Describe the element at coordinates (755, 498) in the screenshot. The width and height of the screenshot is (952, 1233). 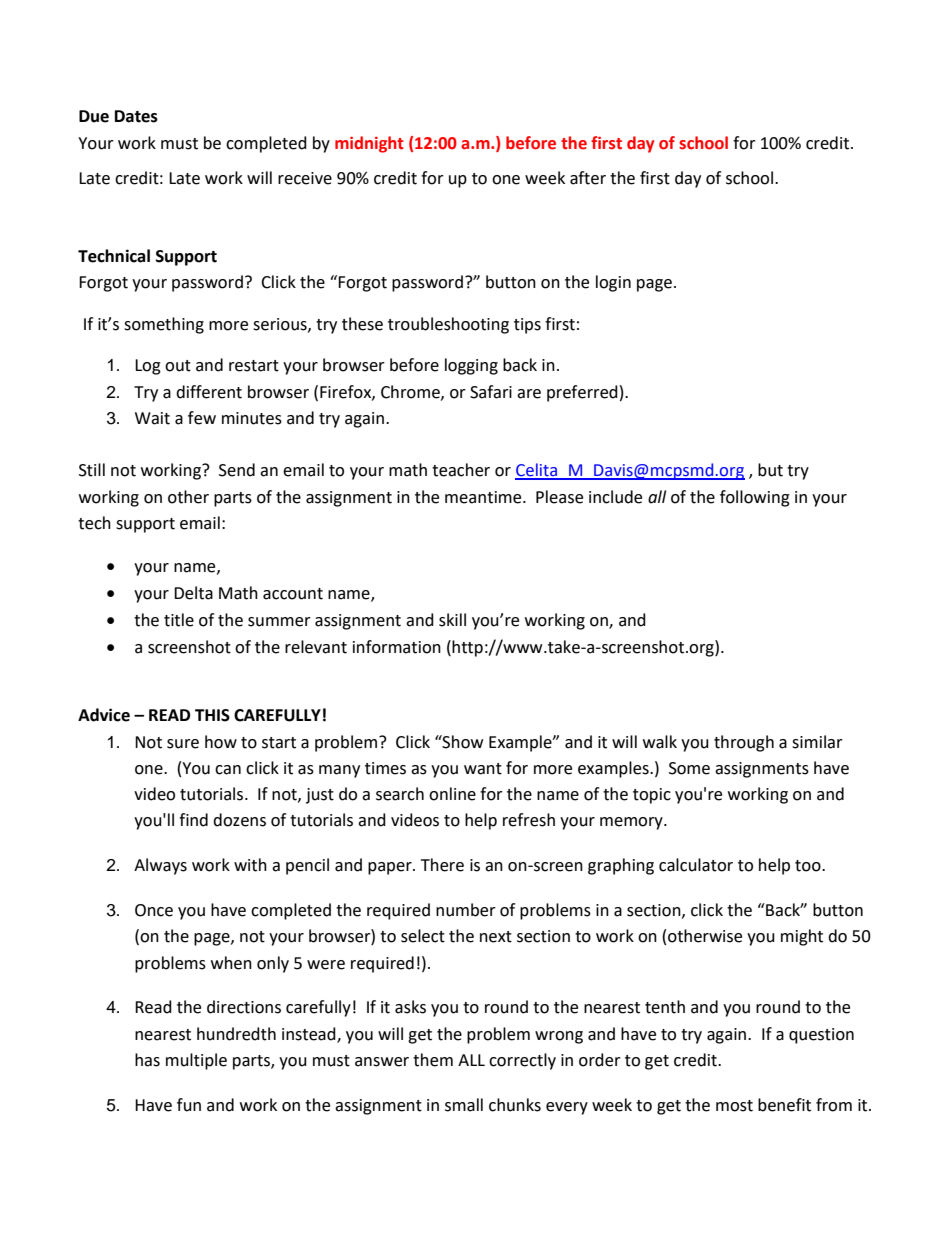
I see `following` at that location.
